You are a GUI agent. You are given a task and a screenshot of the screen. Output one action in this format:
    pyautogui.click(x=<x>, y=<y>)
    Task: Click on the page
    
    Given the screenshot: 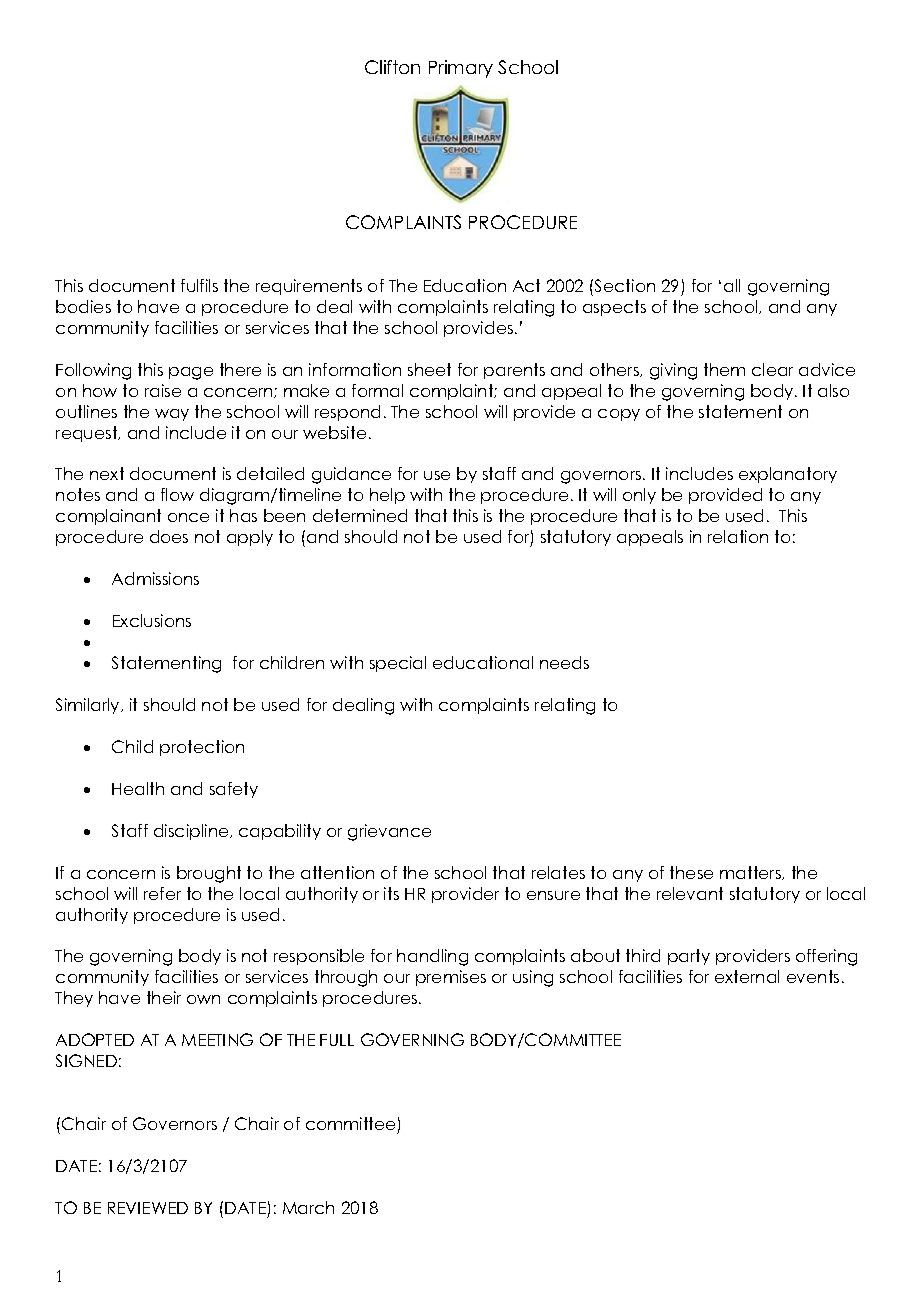 What is the action you would take?
    pyautogui.click(x=191, y=373)
